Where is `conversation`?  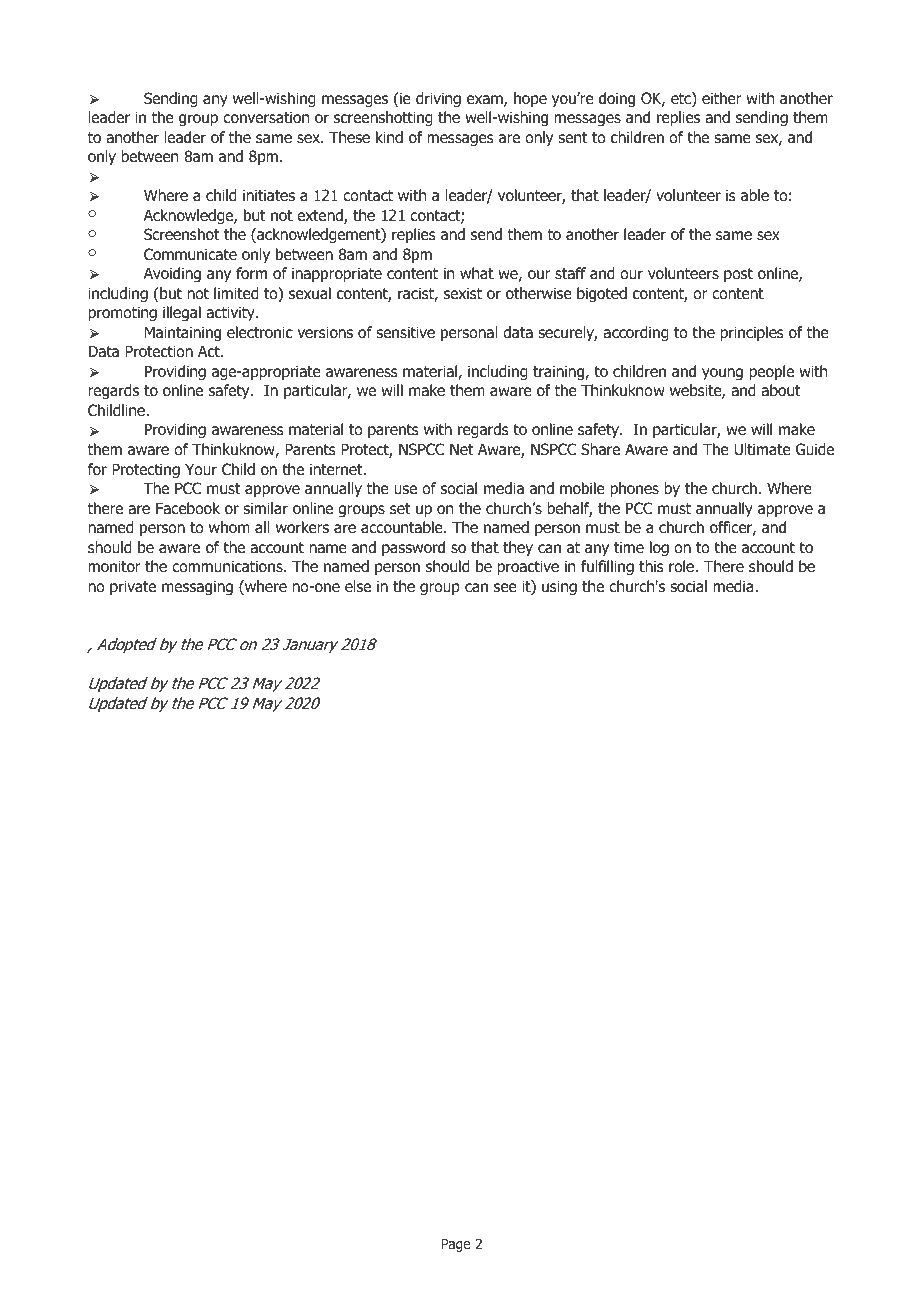 conversation is located at coordinates (266, 117).
